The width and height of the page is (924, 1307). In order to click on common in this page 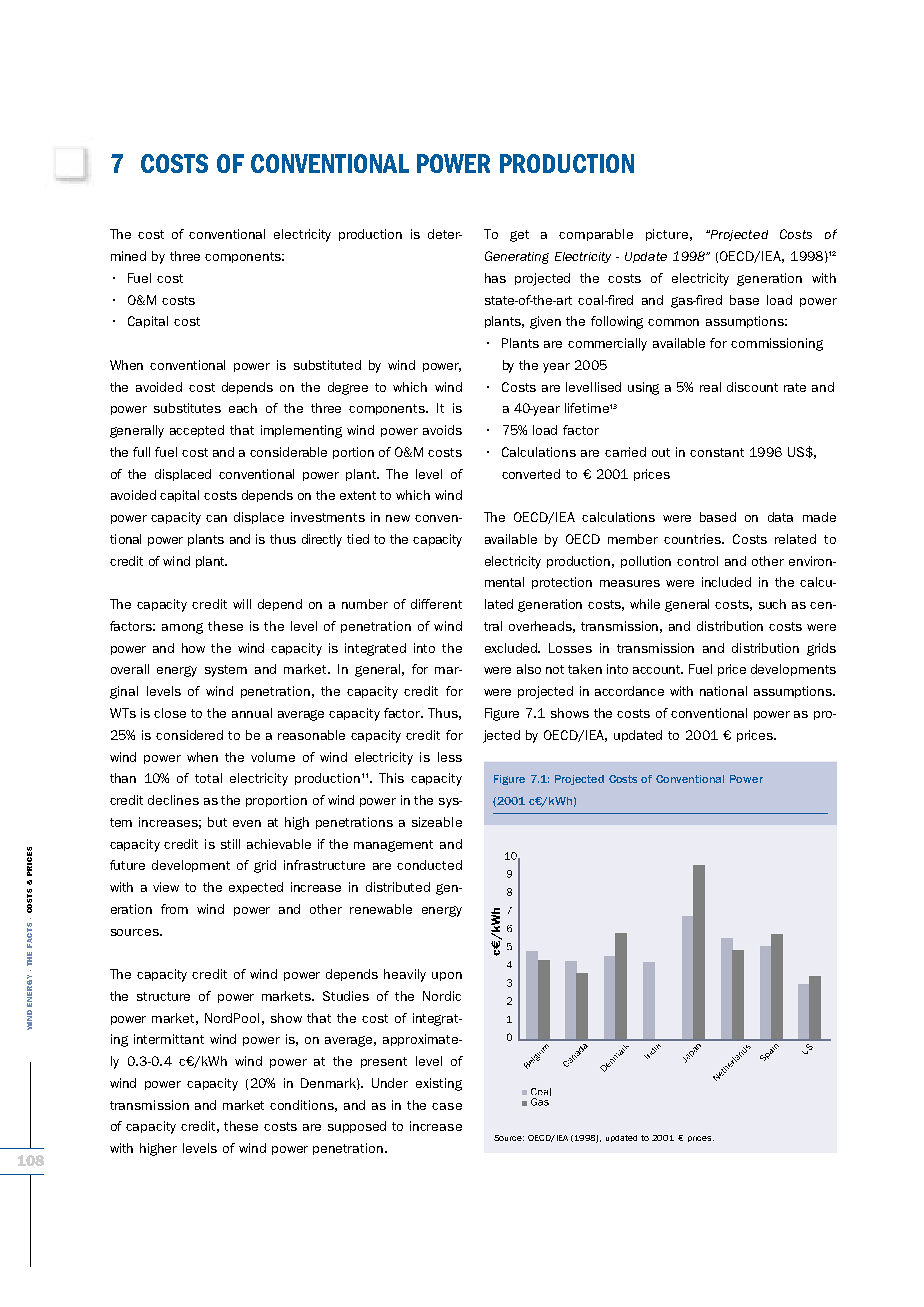, I will do `click(673, 322)`.
